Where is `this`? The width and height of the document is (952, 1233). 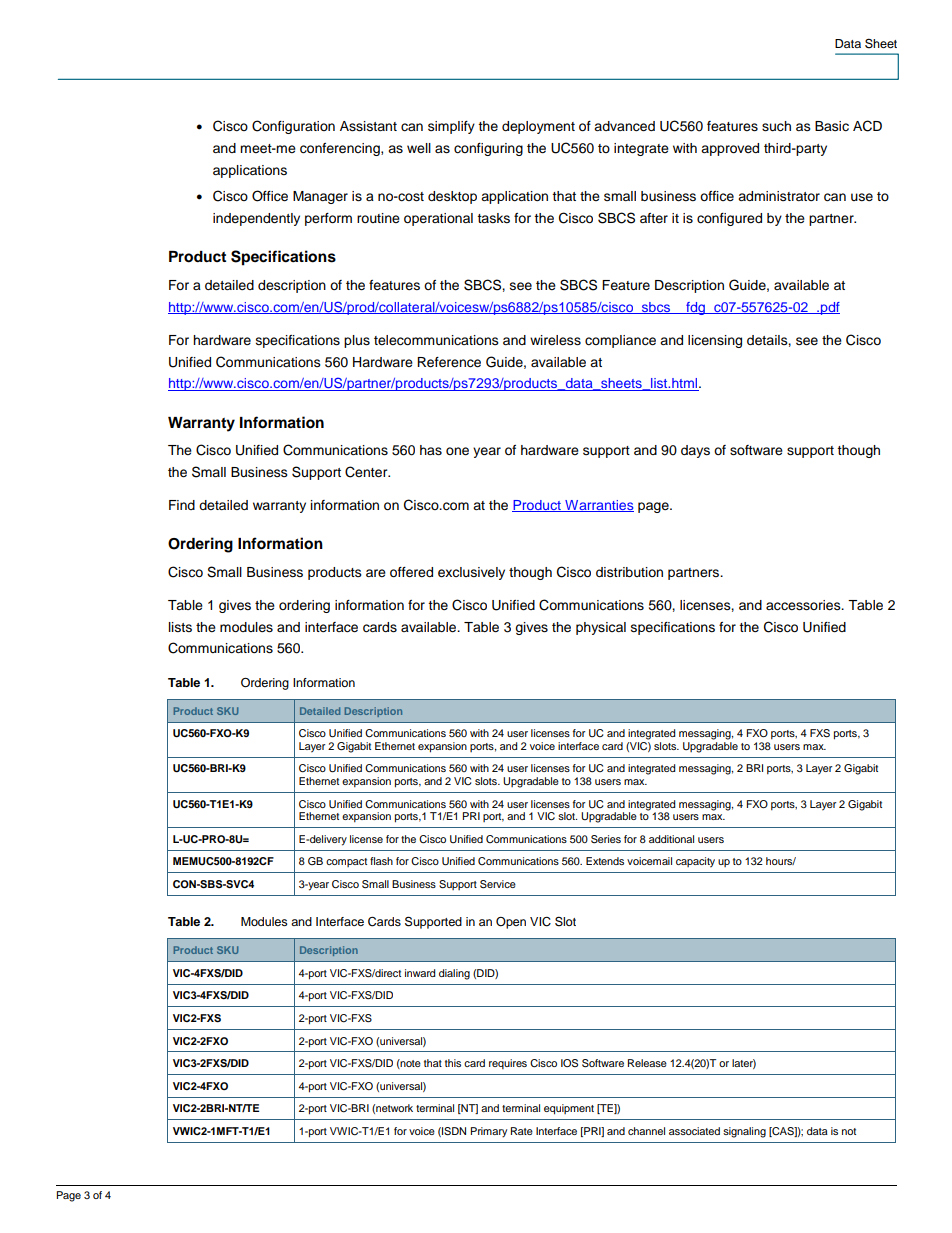
this is located at coordinates (453, 1063).
